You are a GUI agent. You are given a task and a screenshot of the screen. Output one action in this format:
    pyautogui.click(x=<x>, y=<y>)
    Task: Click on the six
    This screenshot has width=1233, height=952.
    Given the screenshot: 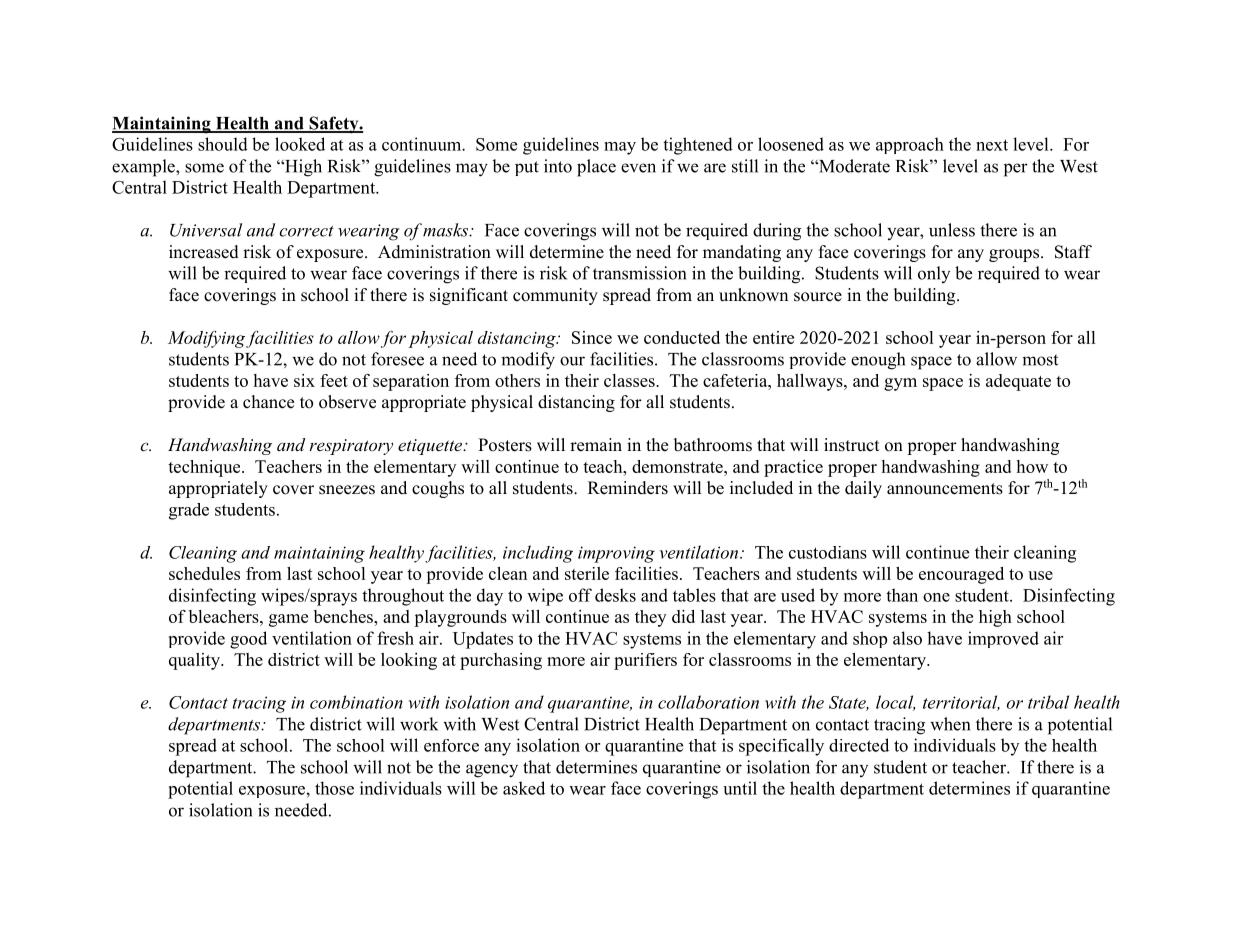 What is the action you would take?
    pyautogui.click(x=304, y=380)
